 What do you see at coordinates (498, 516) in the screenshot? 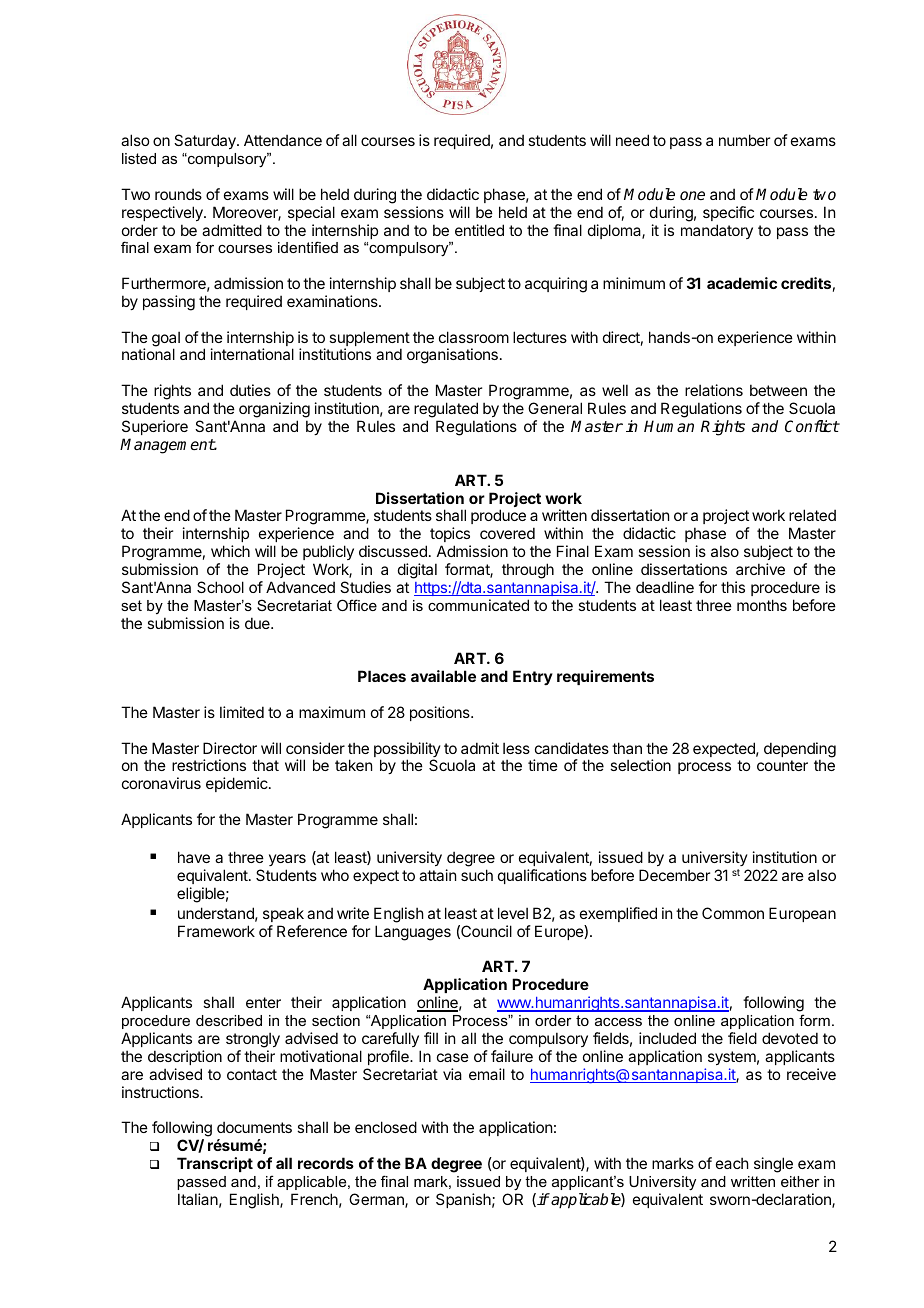
I see `produce` at bounding box center [498, 516].
